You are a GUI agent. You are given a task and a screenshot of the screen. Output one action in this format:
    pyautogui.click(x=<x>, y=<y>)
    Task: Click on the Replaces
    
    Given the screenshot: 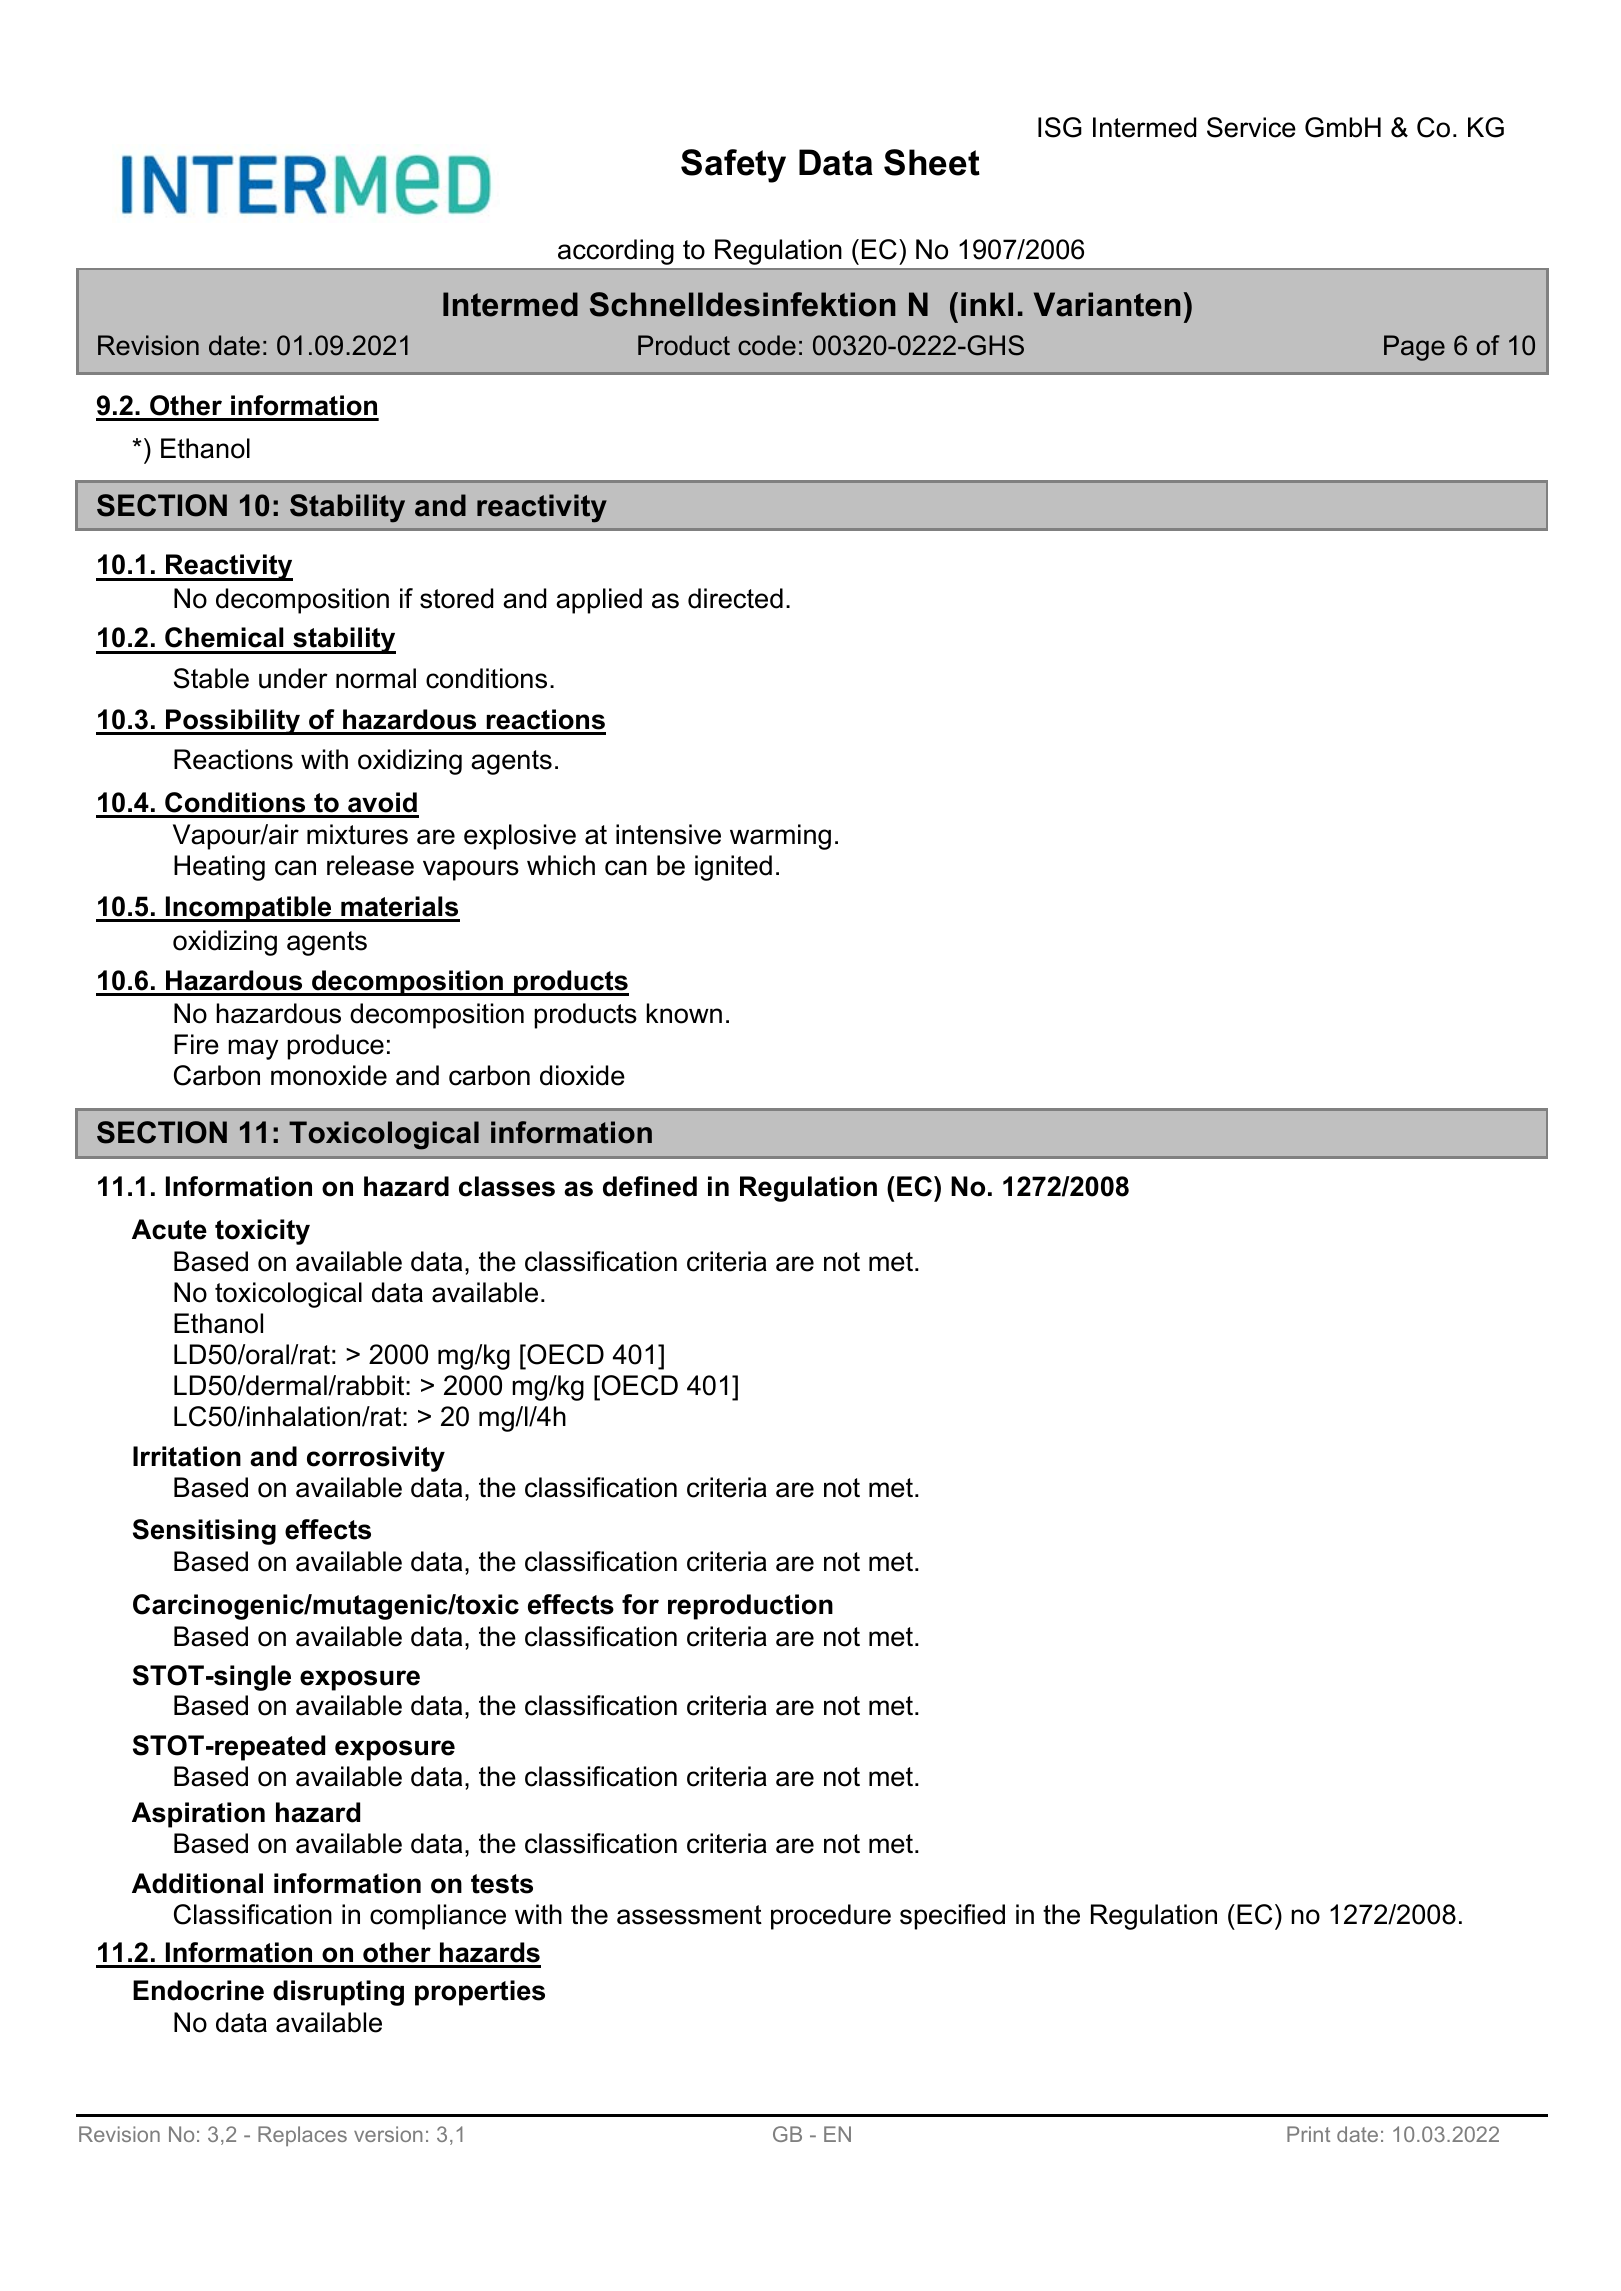 What is the action you would take?
    pyautogui.click(x=302, y=2136)
